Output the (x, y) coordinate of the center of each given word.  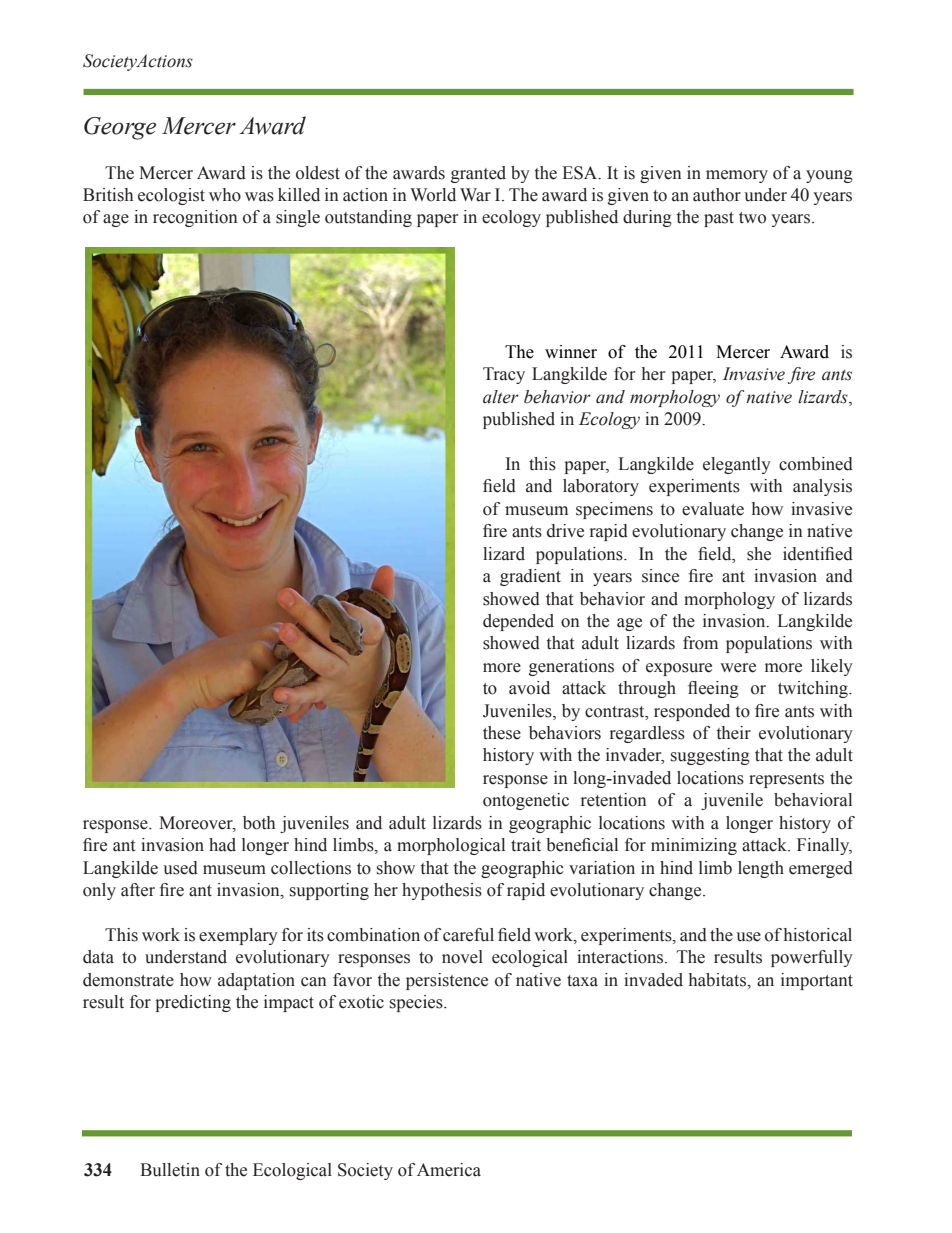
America (449, 1170)
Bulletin (170, 1170)
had (222, 845)
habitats (719, 980)
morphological (451, 846)
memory (737, 176)
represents (786, 780)
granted (478, 174)
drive (565, 531)
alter (501, 397)
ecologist (171, 196)
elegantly (737, 465)
